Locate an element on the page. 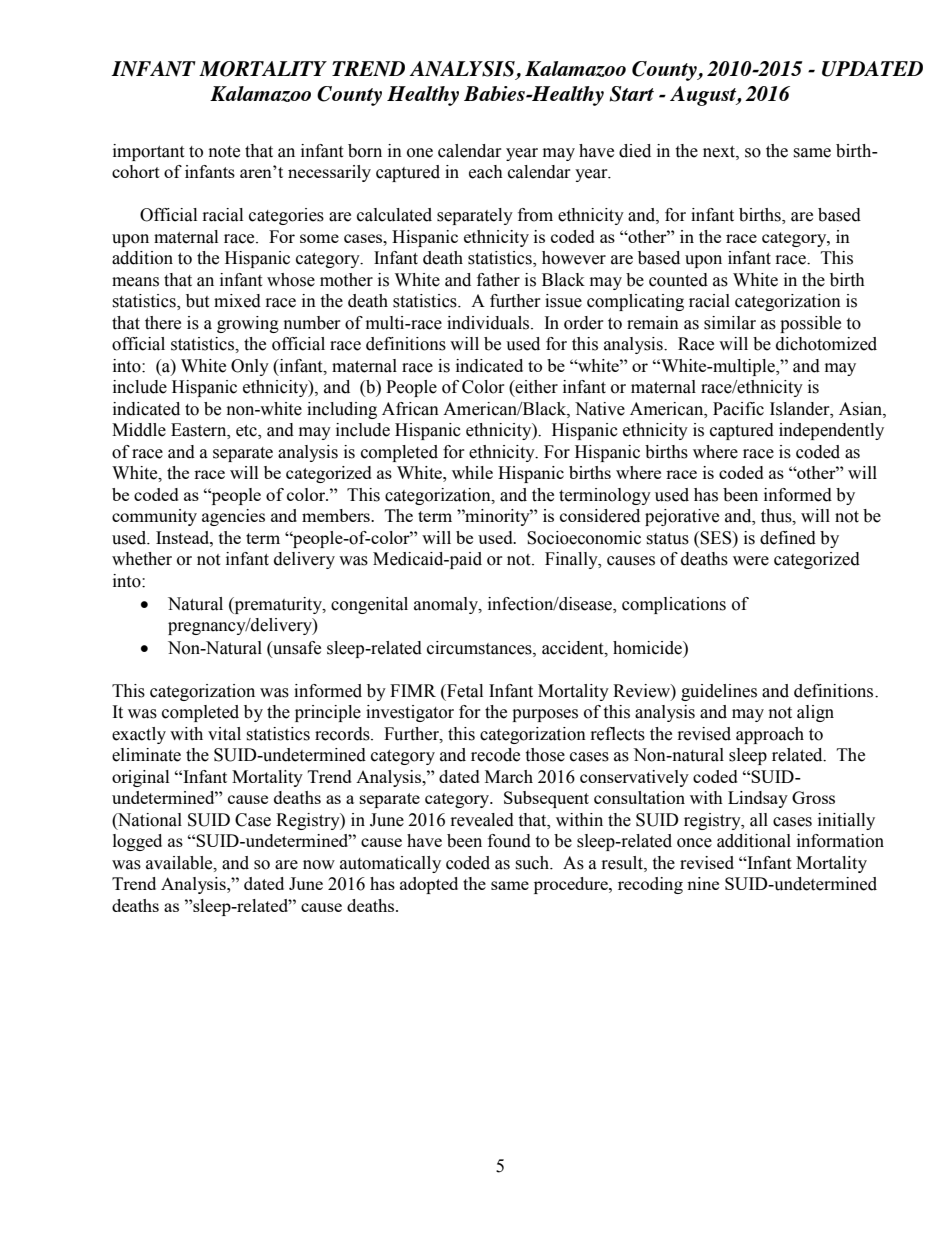  one is located at coordinates (420, 153).
